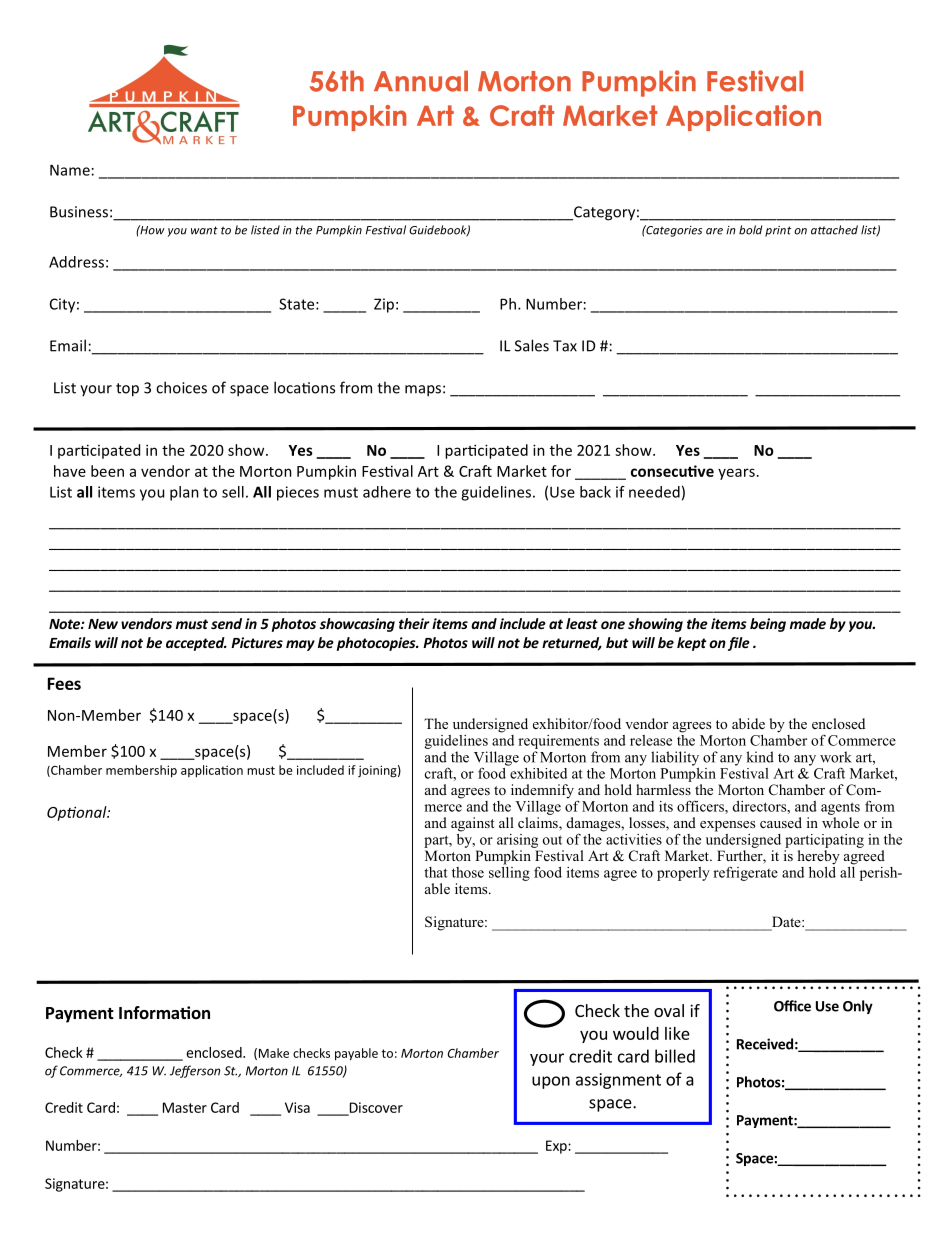  What do you see at coordinates (421, 81) in the screenshot?
I see `Annual` at bounding box center [421, 81].
